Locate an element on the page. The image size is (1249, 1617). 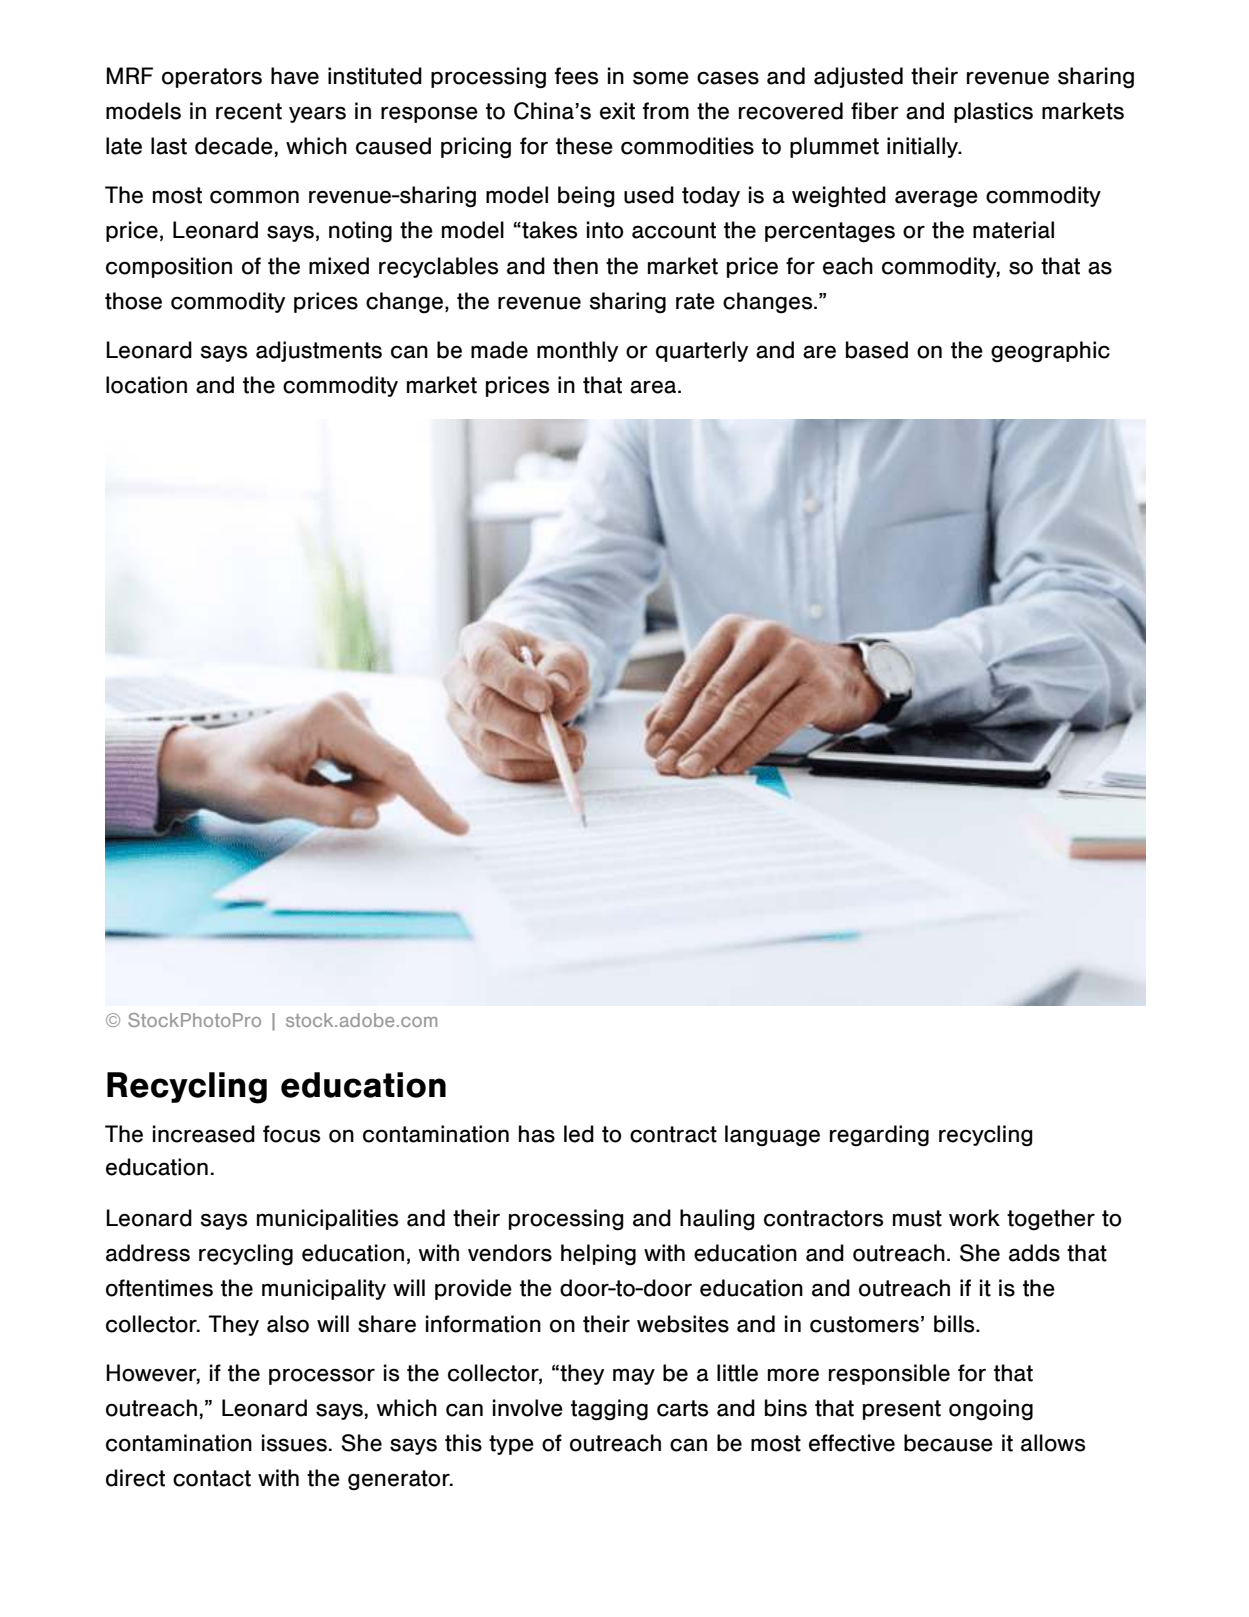
regarding is located at coordinates (879, 1136).
